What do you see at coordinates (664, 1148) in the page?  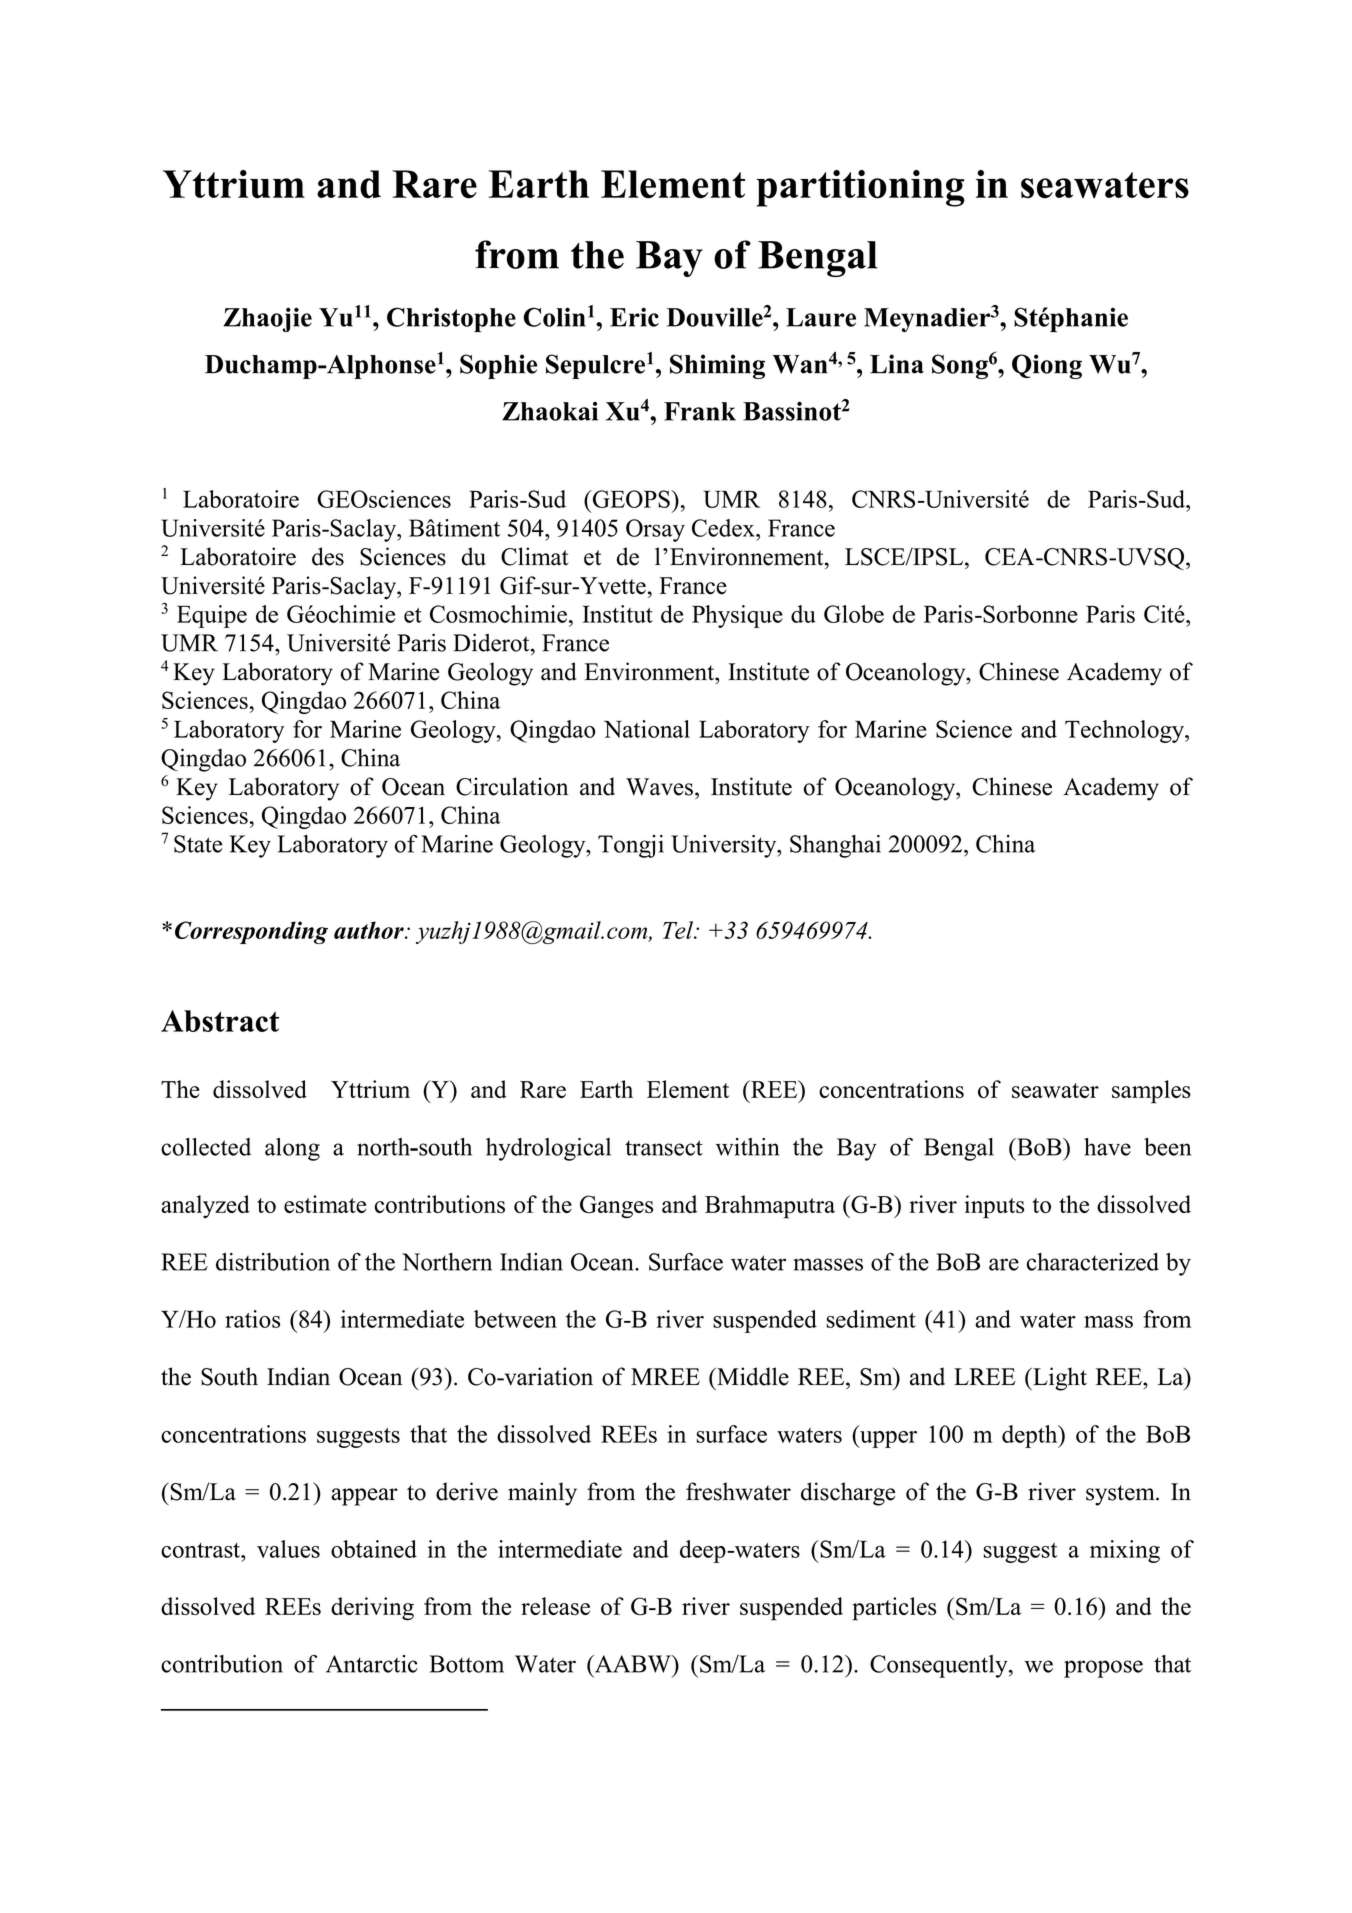 I see `transect` at bounding box center [664, 1148].
